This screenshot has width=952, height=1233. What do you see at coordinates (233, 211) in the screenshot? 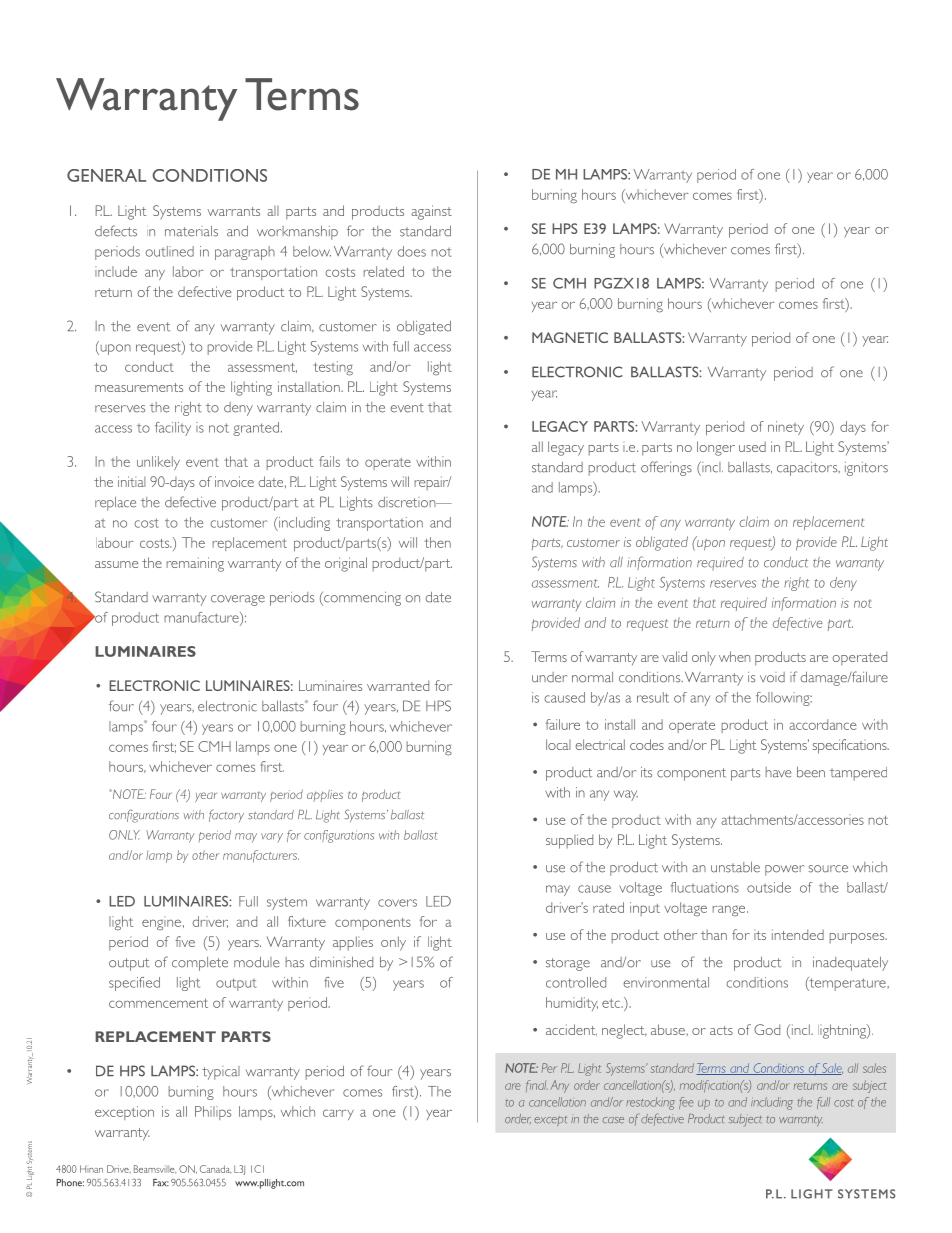
I see `warrants` at bounding box center [233, 211].
